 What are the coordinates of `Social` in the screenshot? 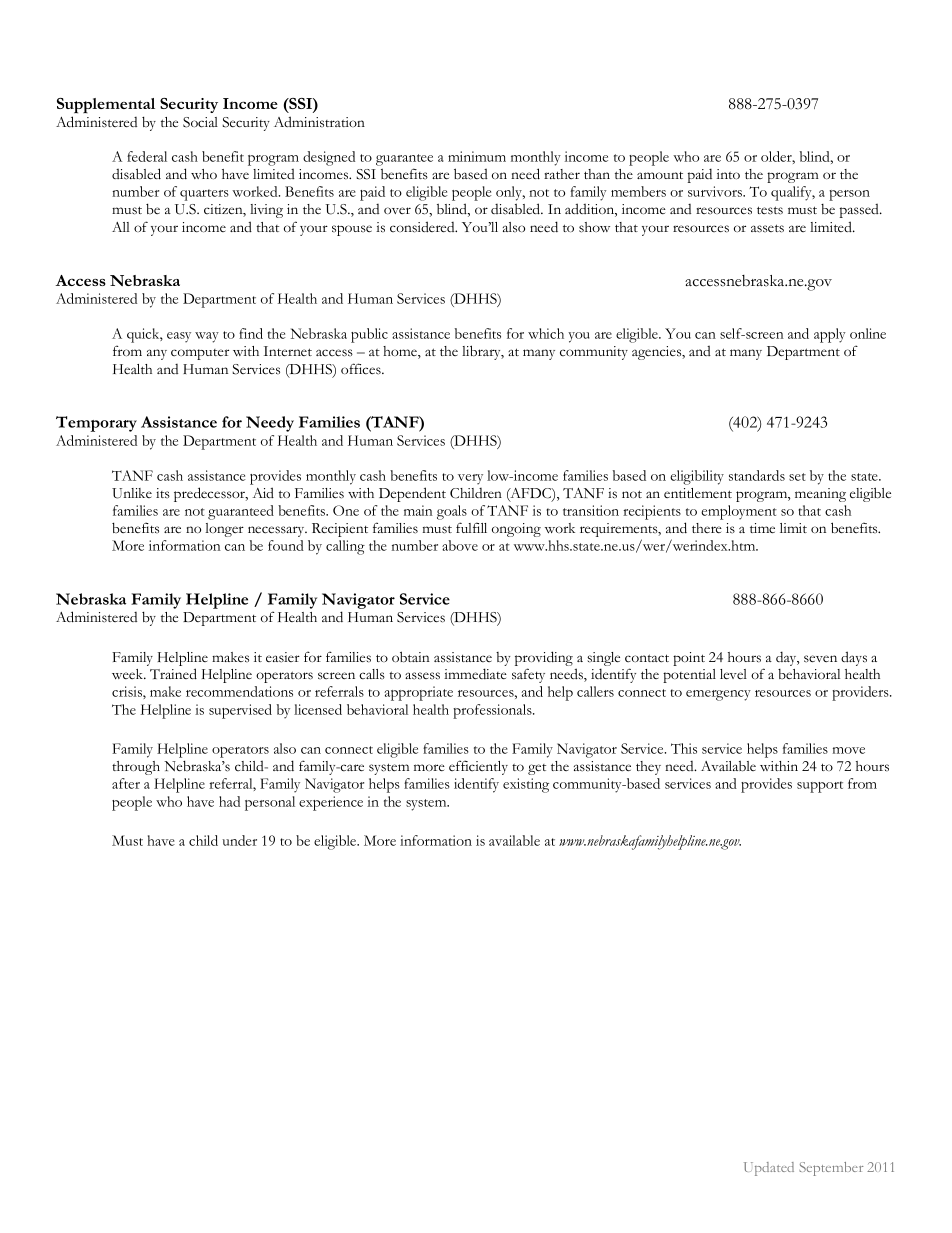 It's located at (200, 122).
